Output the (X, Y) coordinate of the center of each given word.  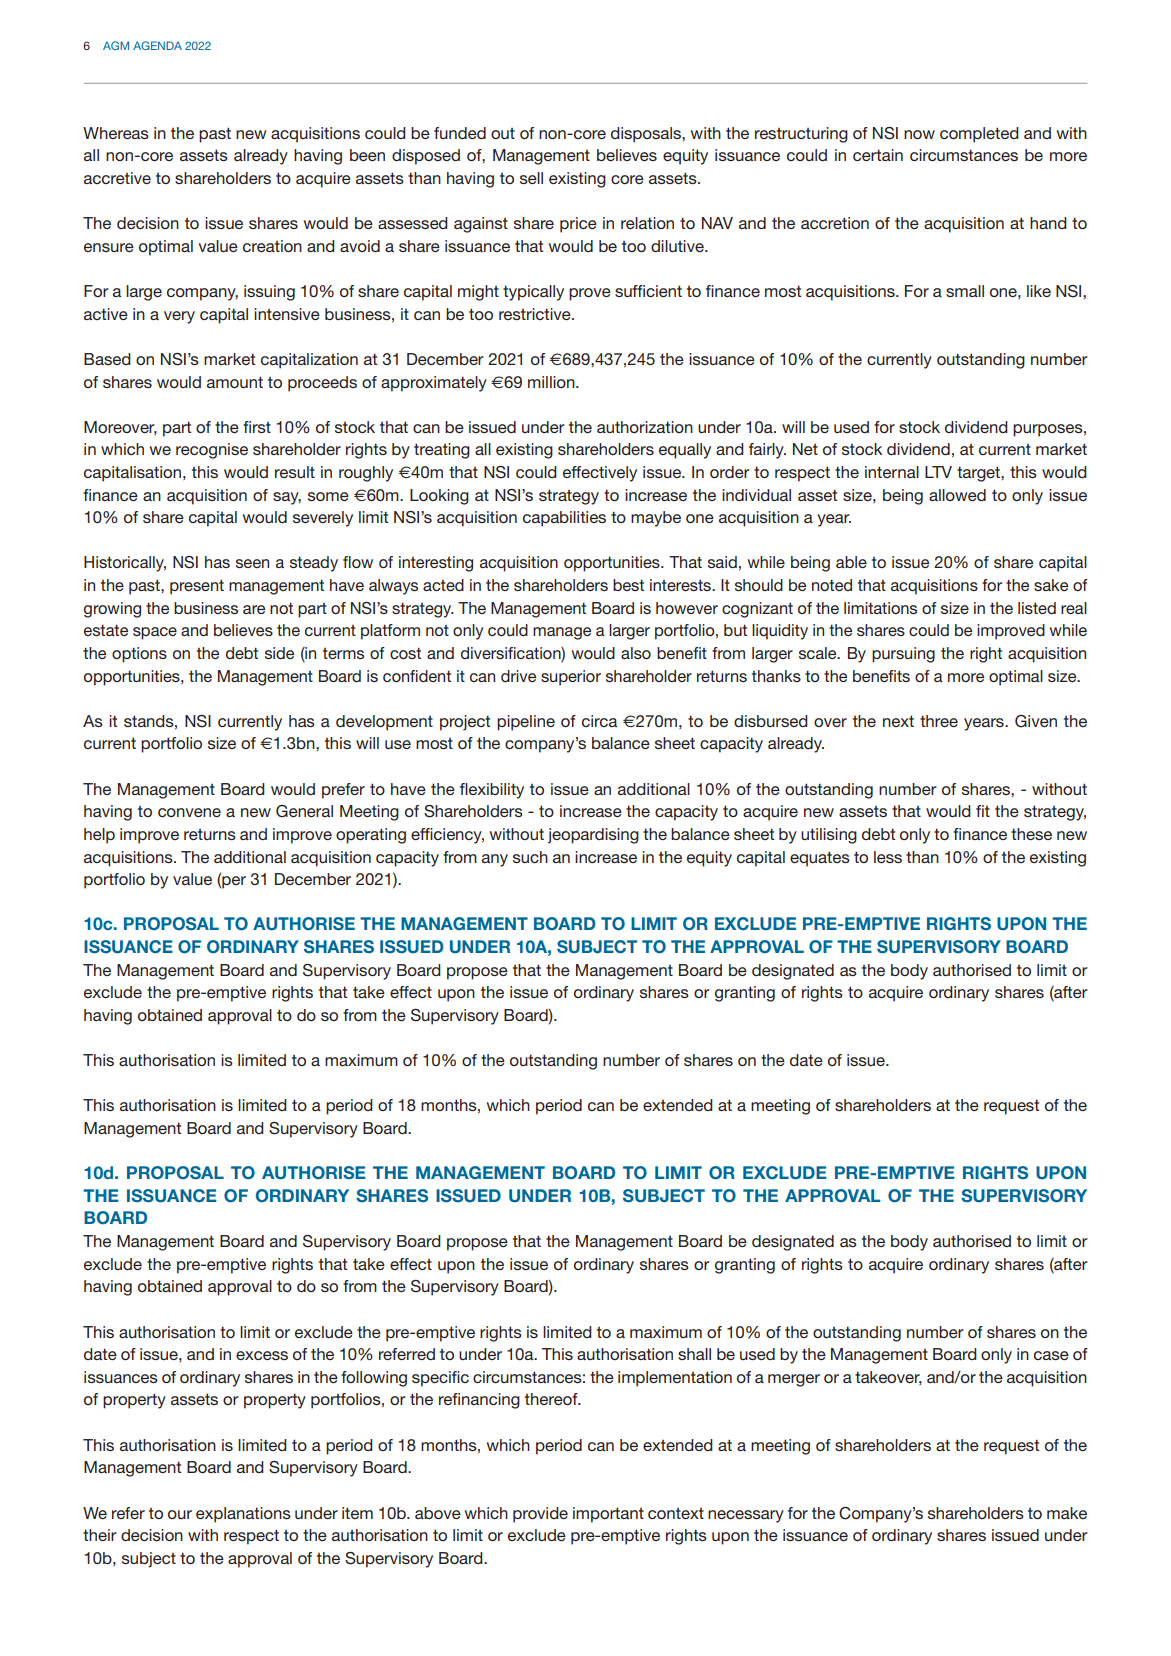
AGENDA (157, 45)
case (1051, 1355)
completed (979, 135)
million (552, 382)
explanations (243, 1515)
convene (189, 812)
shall (694, 1354)
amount (235, 382)
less (888, 857)
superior (571, 678)
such (530, 857)
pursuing (903, 655)
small (965, 291)
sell (531, 178)
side (279, 653)
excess (262, 1355)
